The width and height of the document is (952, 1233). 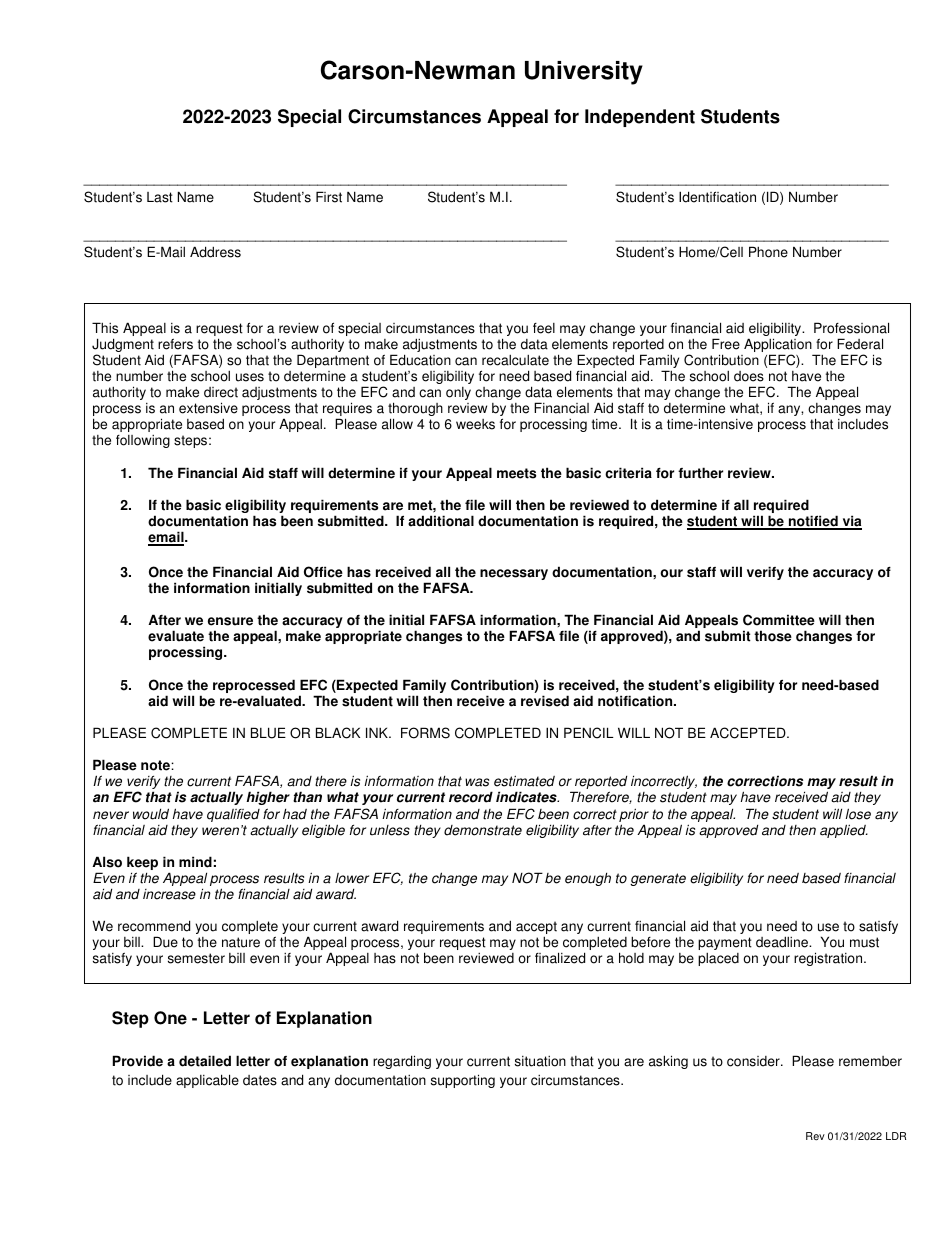 What do you see at coordinates (584, 73) in the document?
I see `University` at bounding box center [584, 73].
